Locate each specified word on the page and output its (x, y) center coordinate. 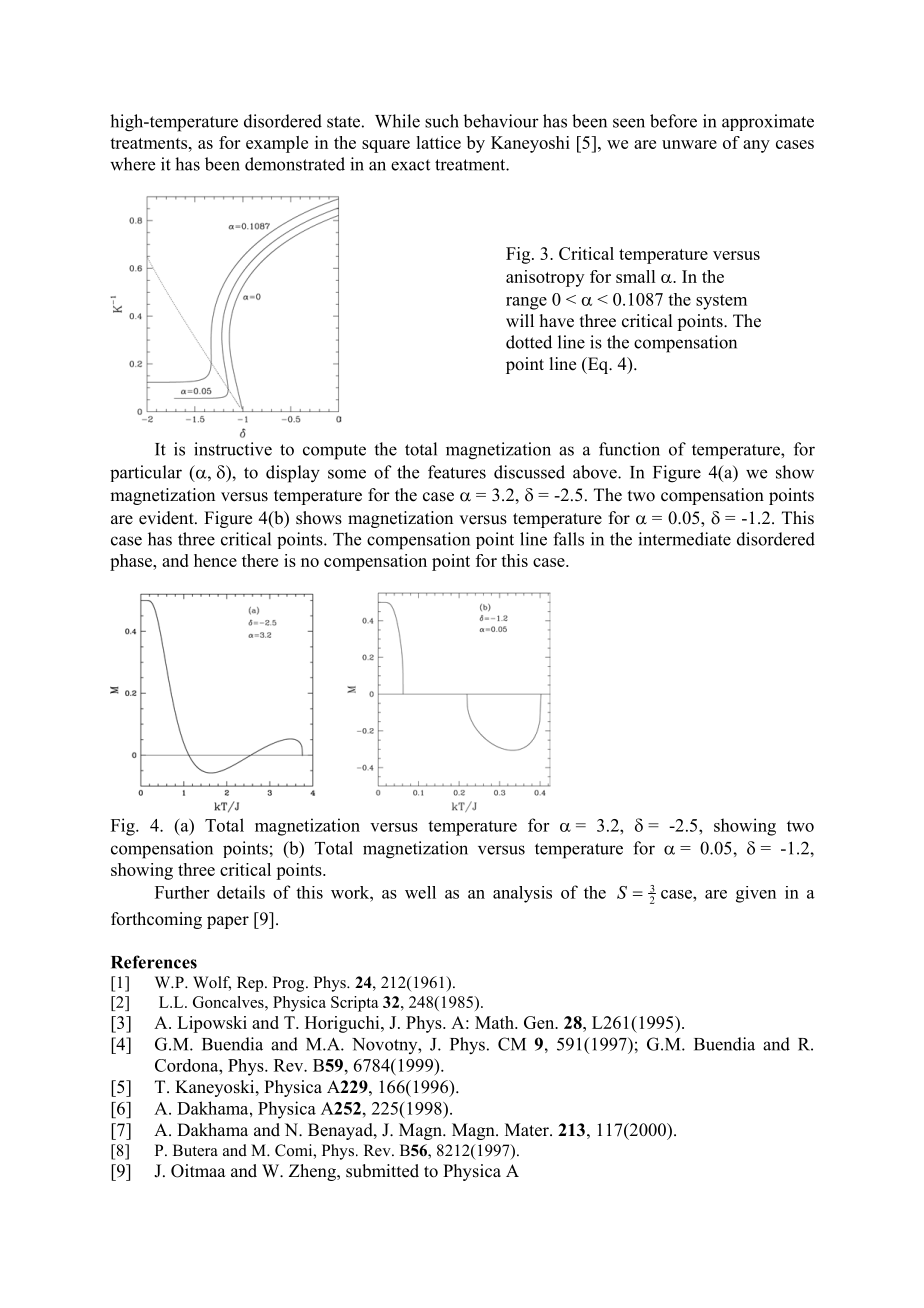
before (673, 121)
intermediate (684, 539)
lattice (438, 142)
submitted (382, 1171)
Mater (528, 1130)
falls (568, 539)
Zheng (313, 1172)
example (277, 144)
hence (215, 560)
